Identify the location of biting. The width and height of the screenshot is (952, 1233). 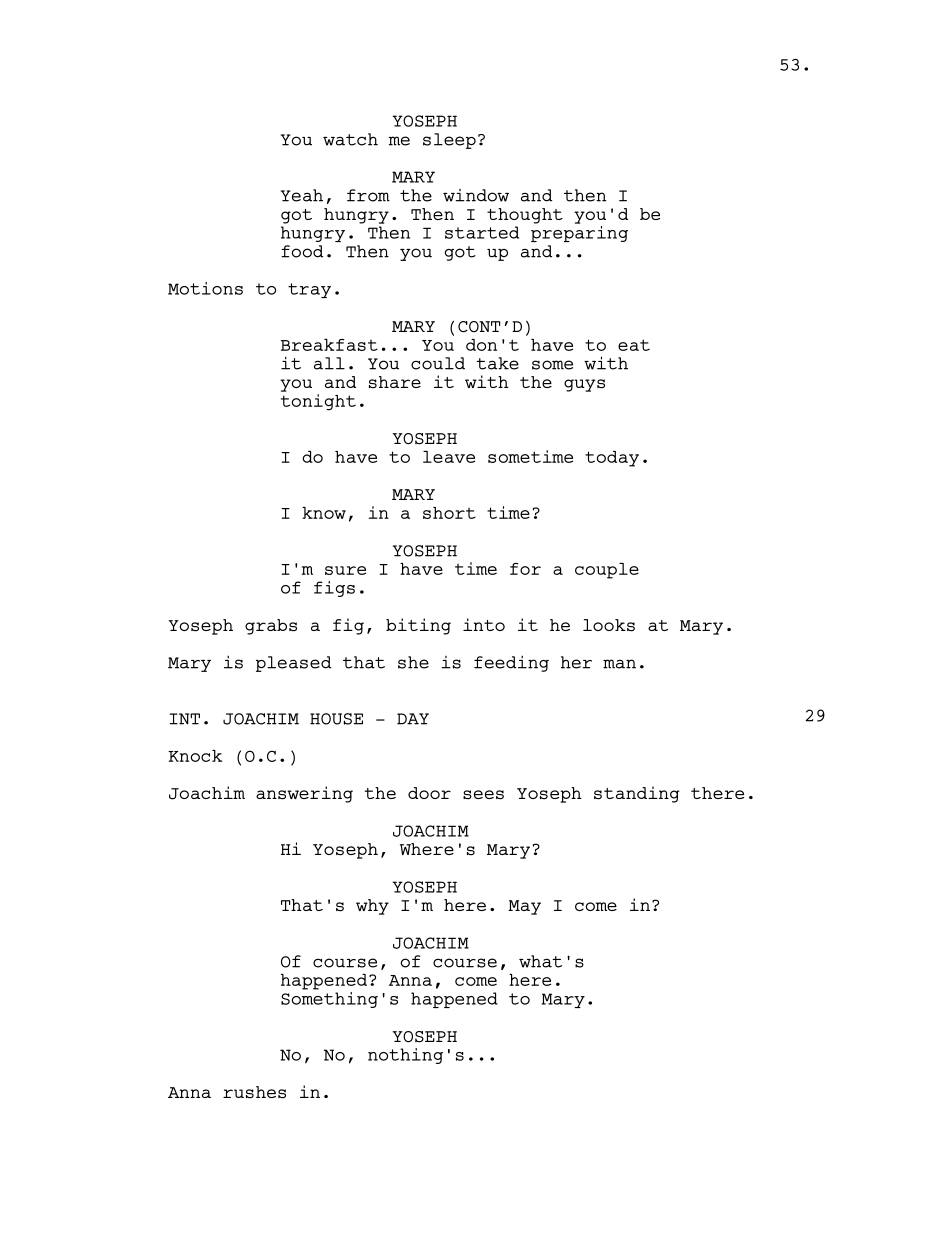
(418, 626).
